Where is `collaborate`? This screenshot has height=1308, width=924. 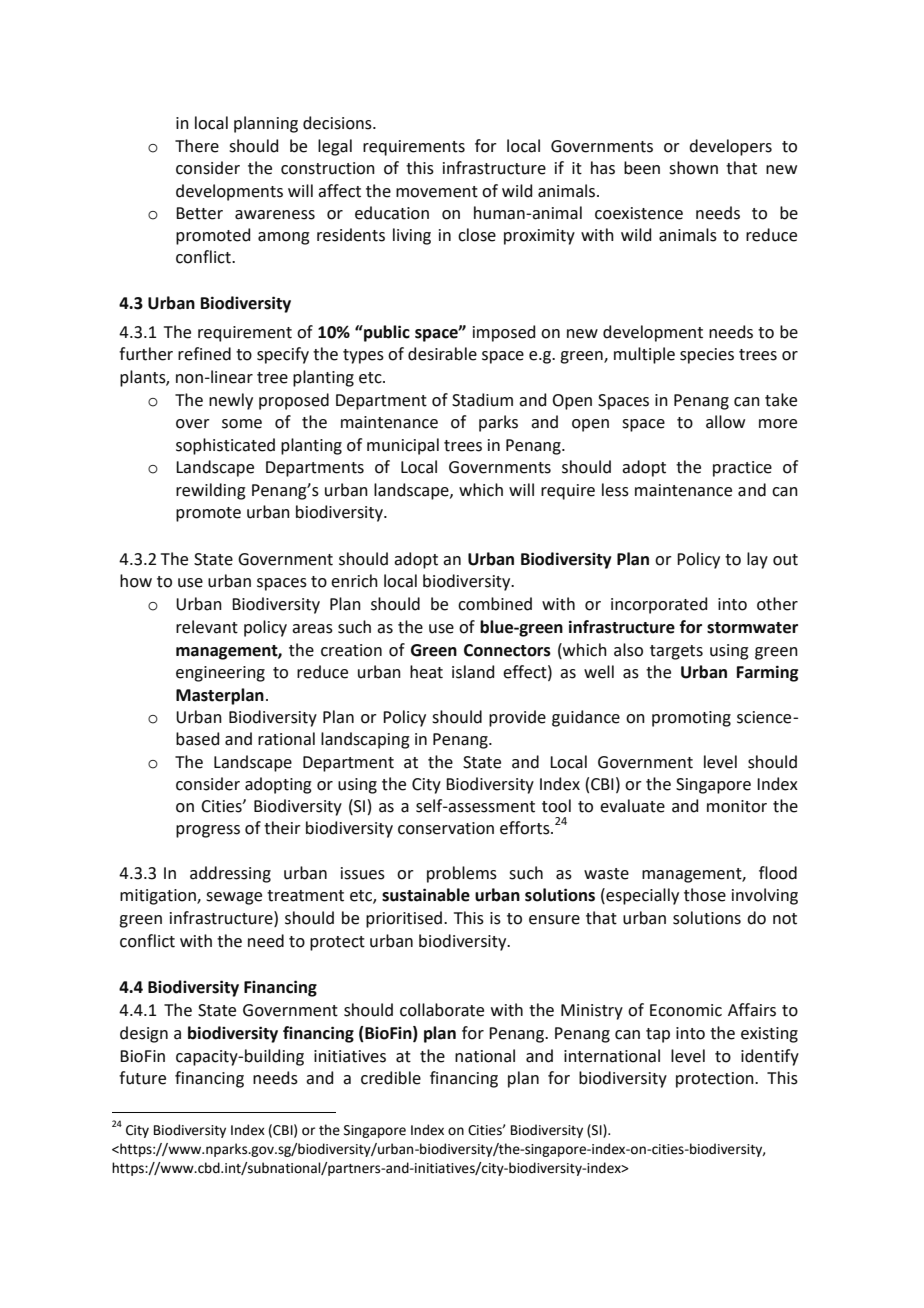
collaborate is located at coordinates (442, 1010).
